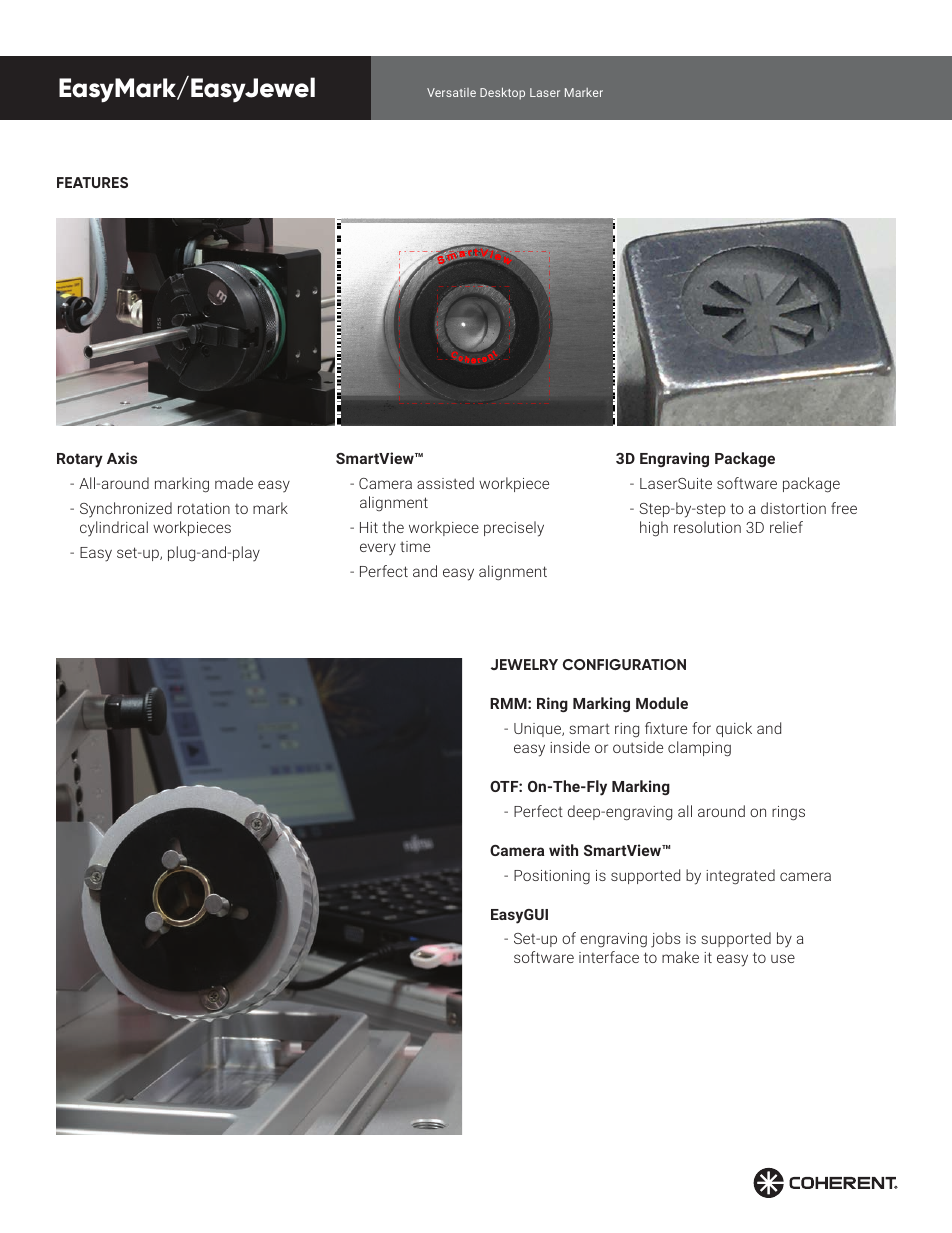  I want to click on assisted, so click(445, 483).
